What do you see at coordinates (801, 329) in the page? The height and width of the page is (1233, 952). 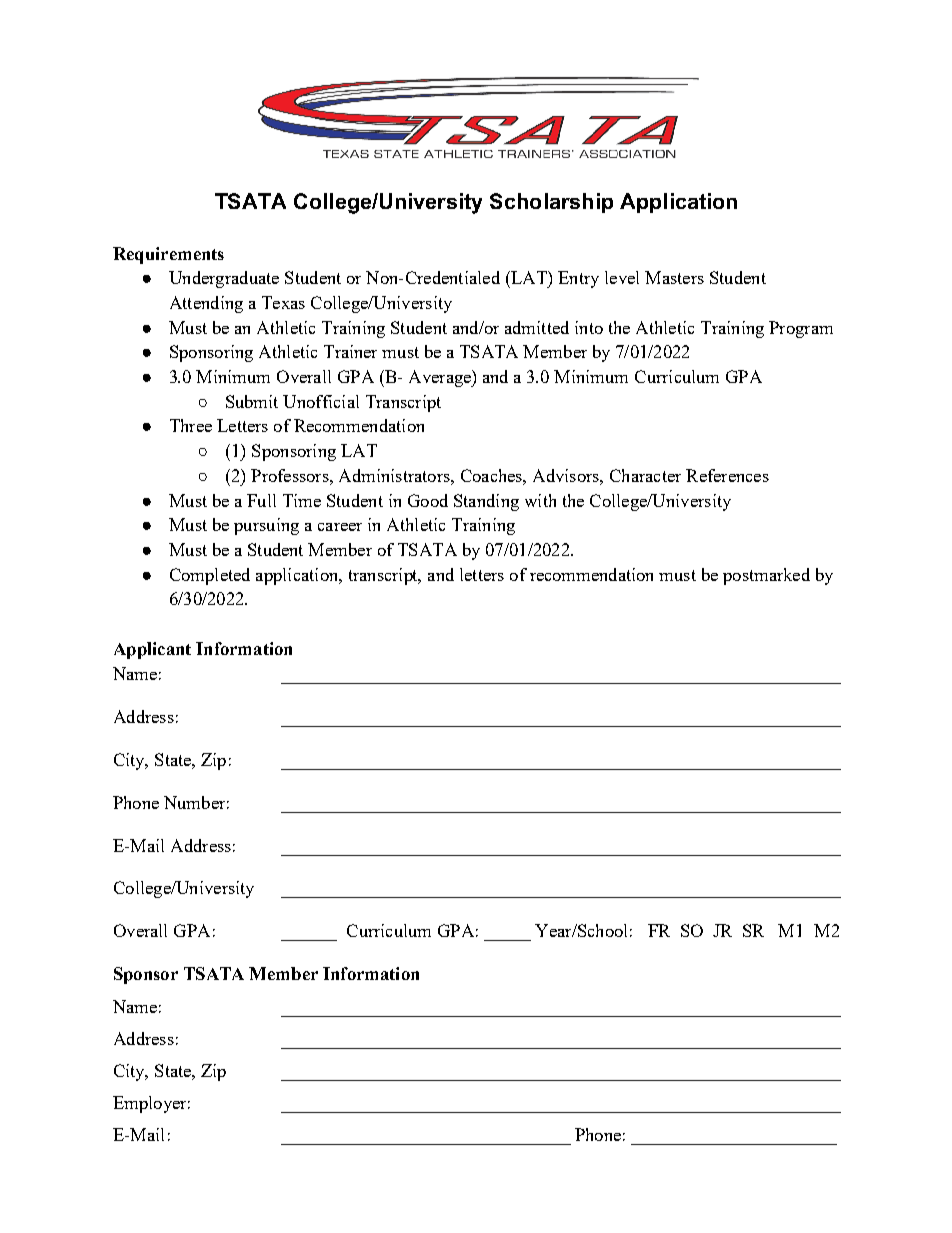 I see `Program` at bounding box center [801, 329].
